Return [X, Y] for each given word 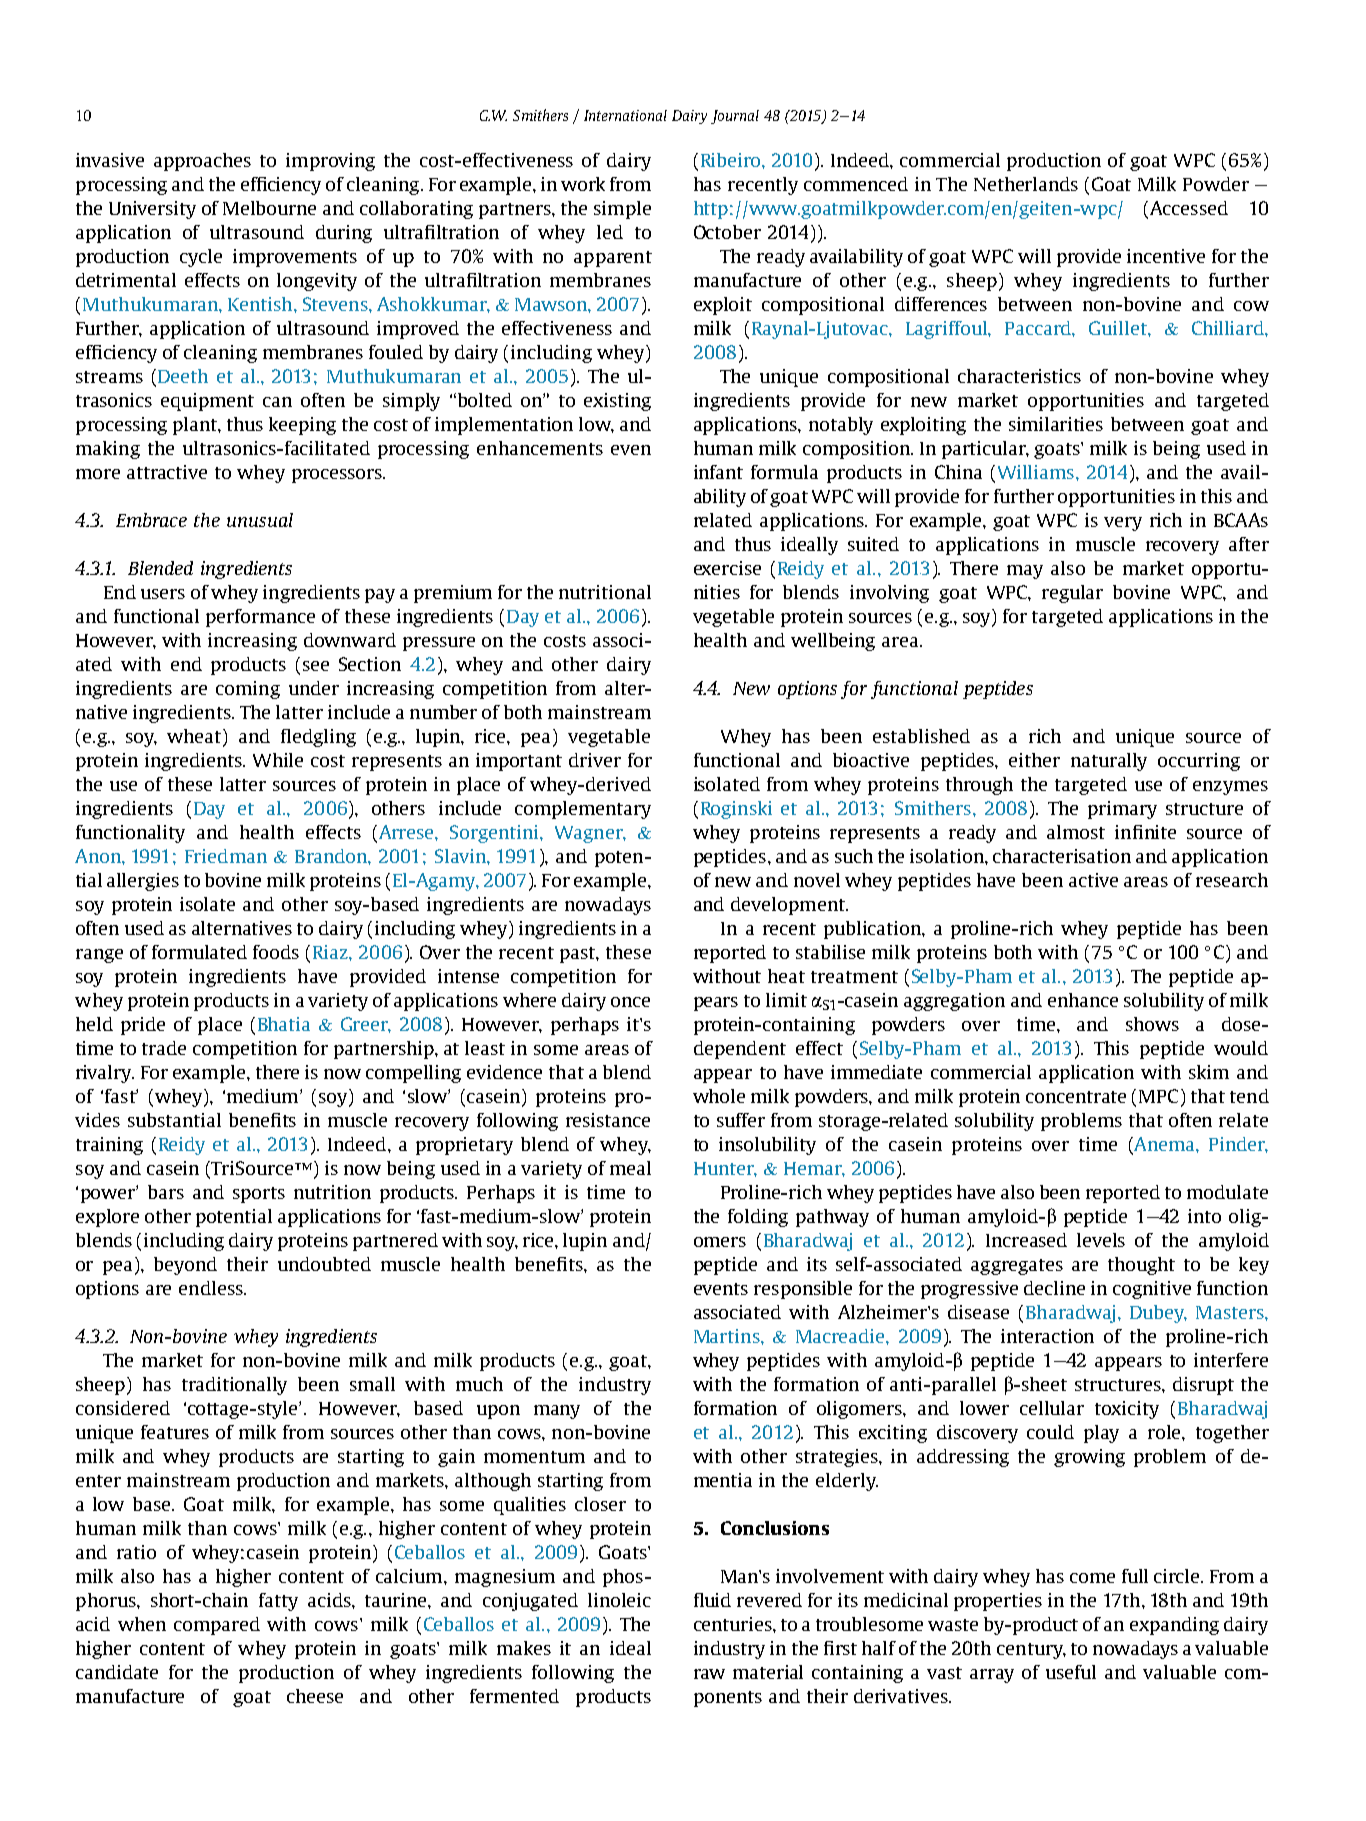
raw [709, 1674]
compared [217, 1626]
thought [1141, 1266]
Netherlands [1026, 184]
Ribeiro [732, 160]
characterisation [1062, 856]
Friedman [226, 856]
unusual [260, 520]
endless [212, 1288]
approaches [202, 162]
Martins [728, 1336]
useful [1071, 1672]
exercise [727, 568]
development [789, 906]
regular [1072, 594]
